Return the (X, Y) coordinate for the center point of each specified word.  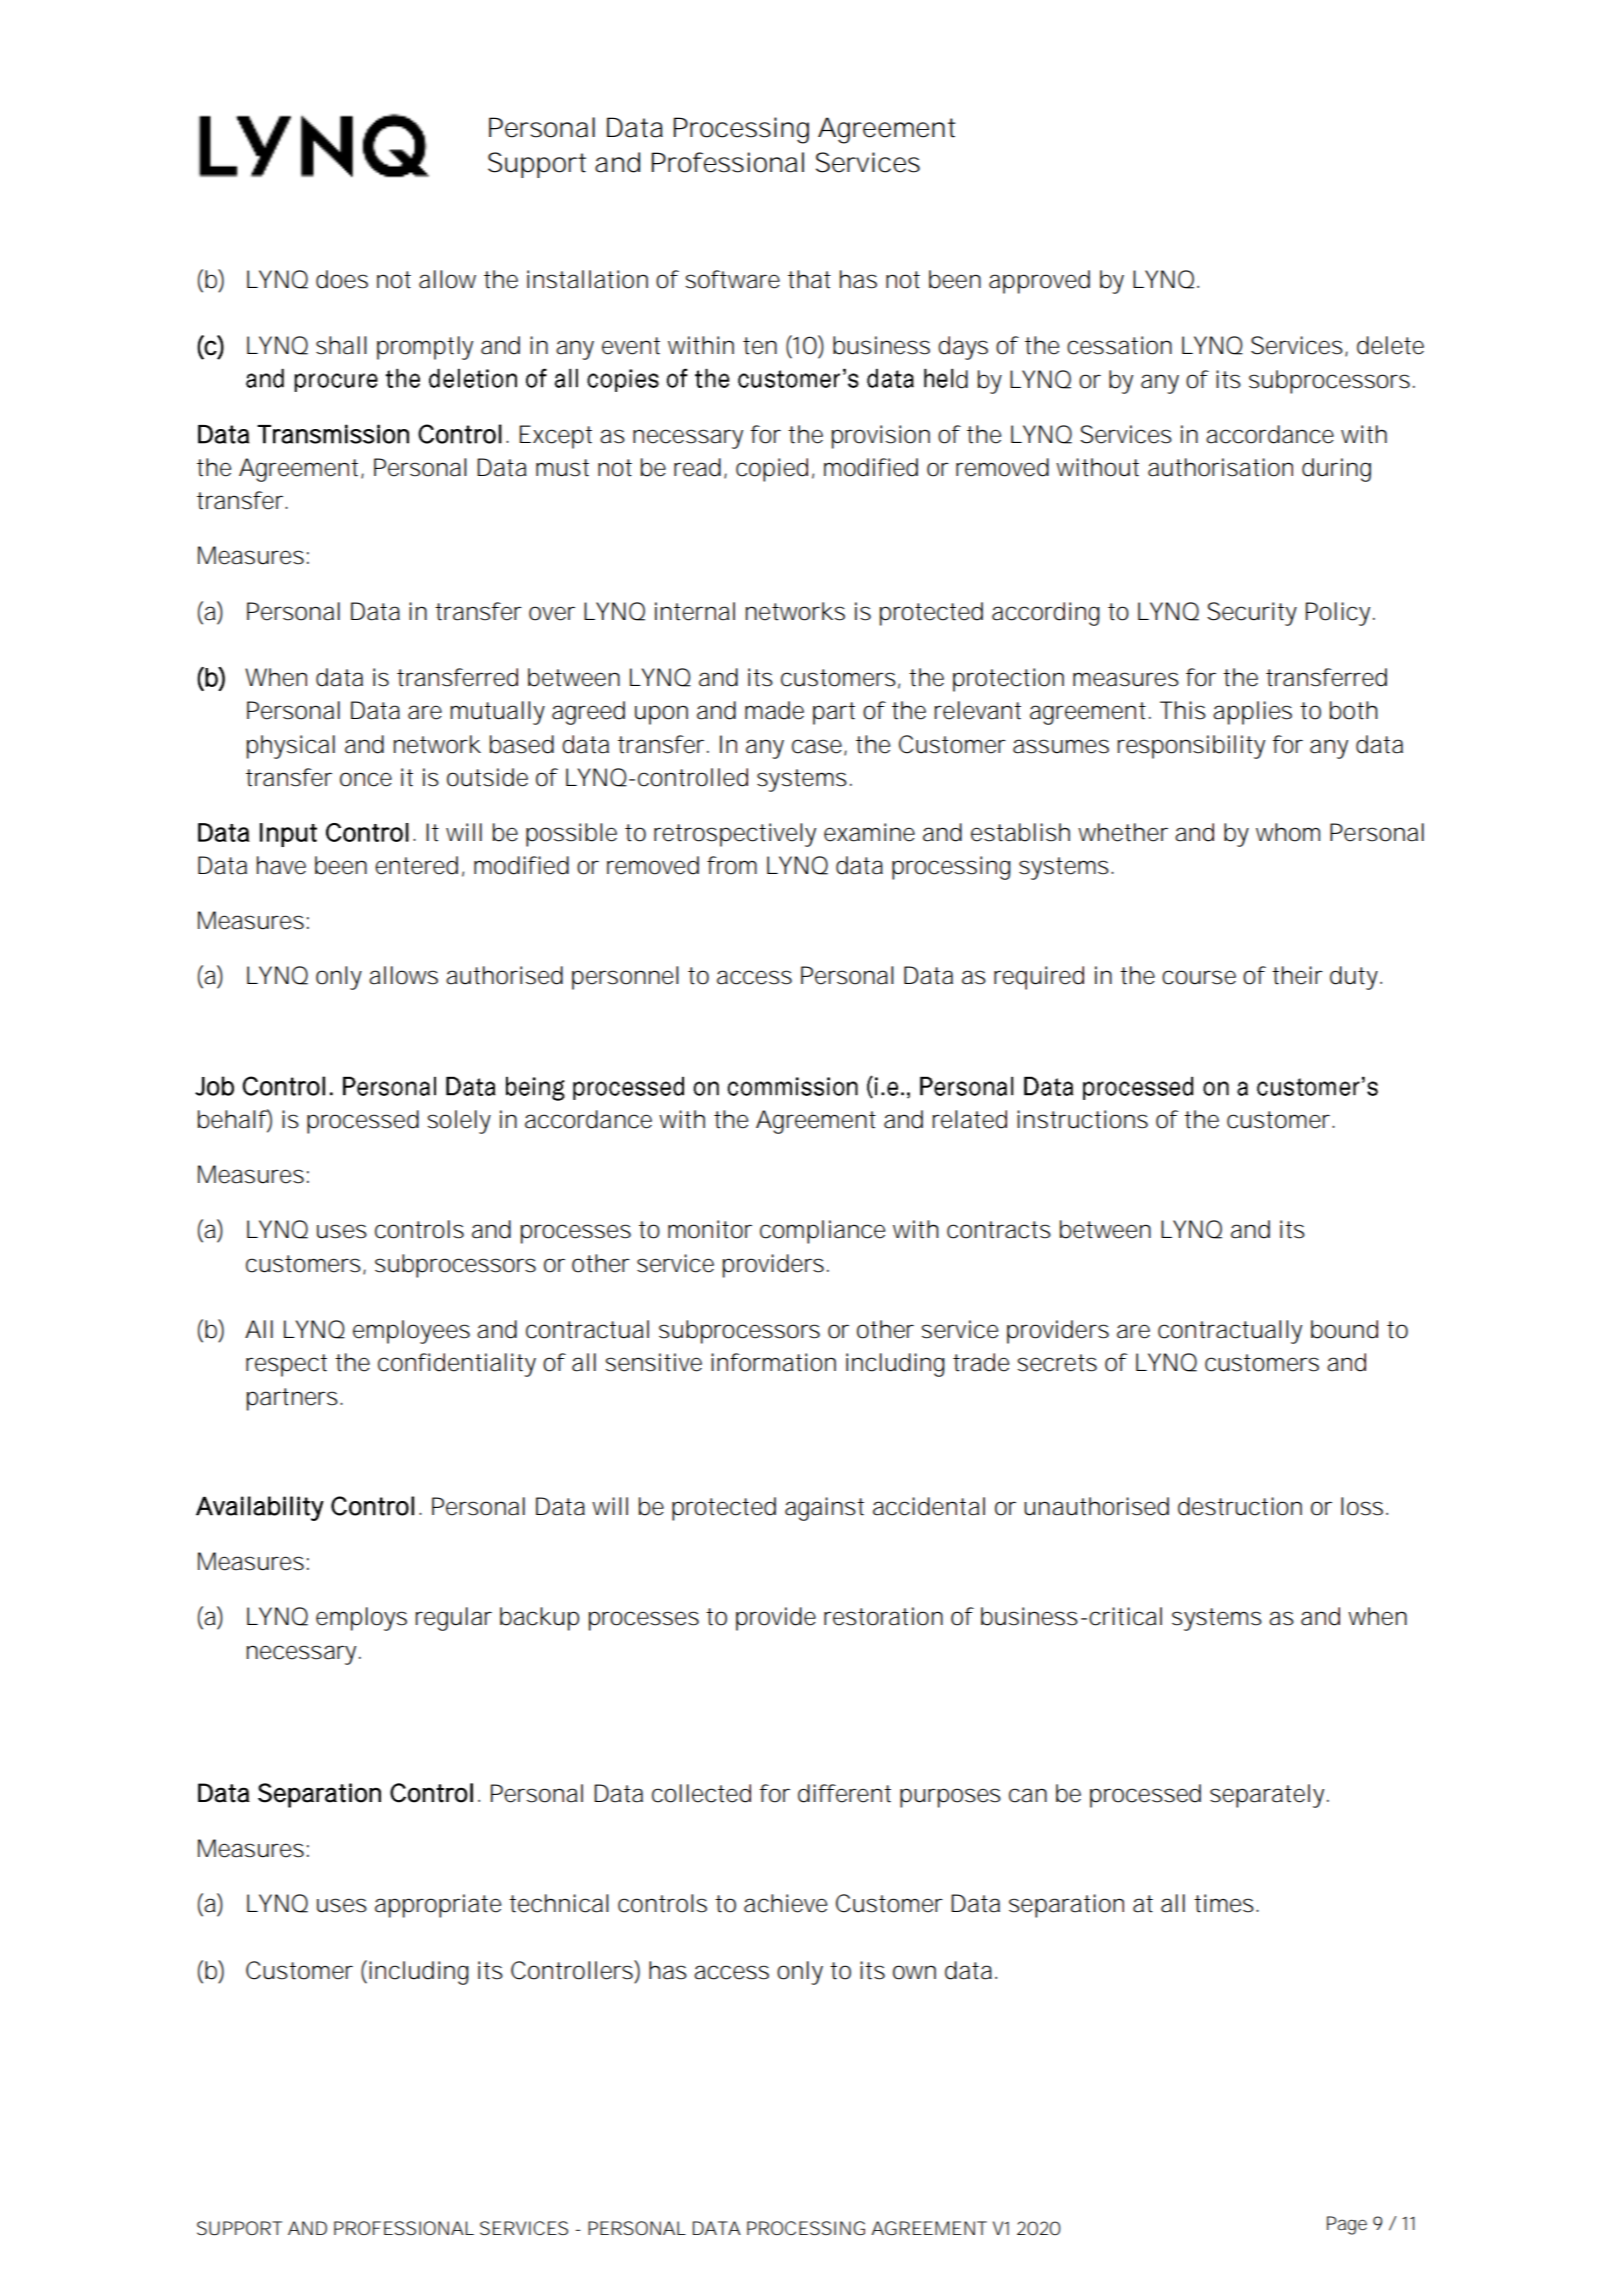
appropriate (438, 1906)
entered (416, 865)
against (824, 1509)
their (1297, 975)
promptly (425, 348)
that (809, 279)
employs (361, 1619)
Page (1347, 2225)
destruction (1240, 1506)
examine (869, 832)
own (914, 1972)
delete (1390, 345)
